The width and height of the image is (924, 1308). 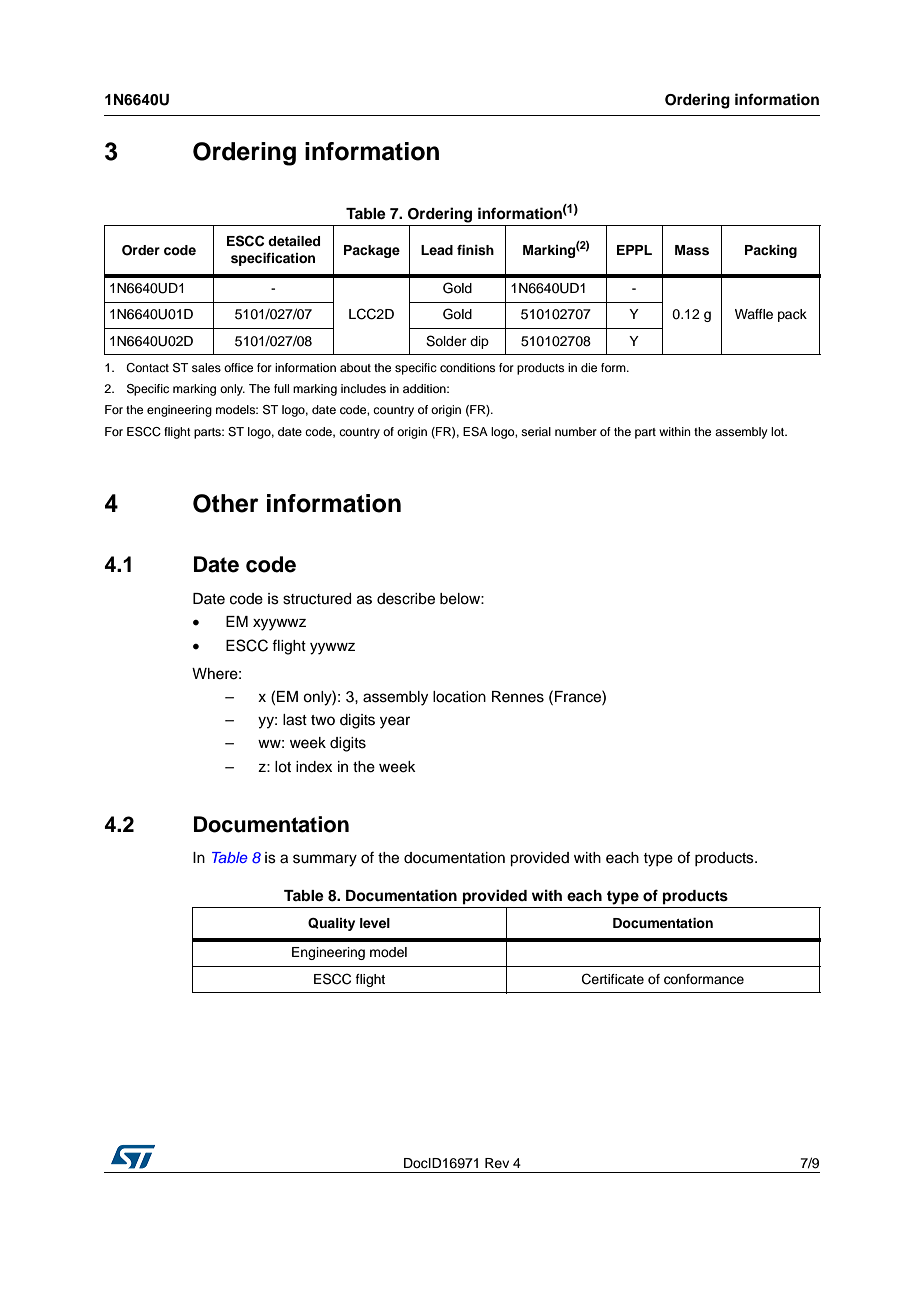 I want to click on Mass, so click(x=692, y=250).
